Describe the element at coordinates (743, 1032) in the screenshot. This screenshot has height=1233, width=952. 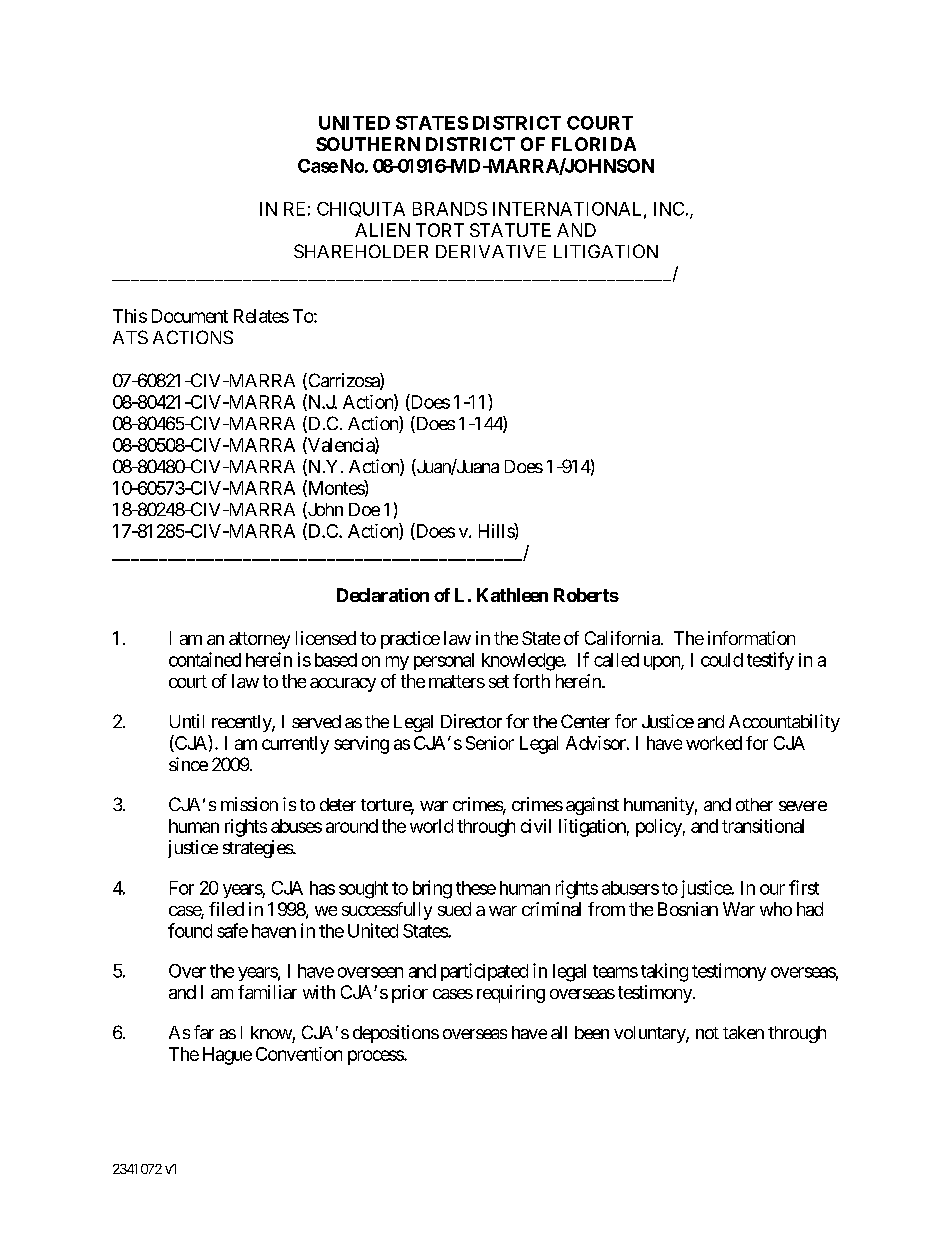
I see `taken` at that location.
